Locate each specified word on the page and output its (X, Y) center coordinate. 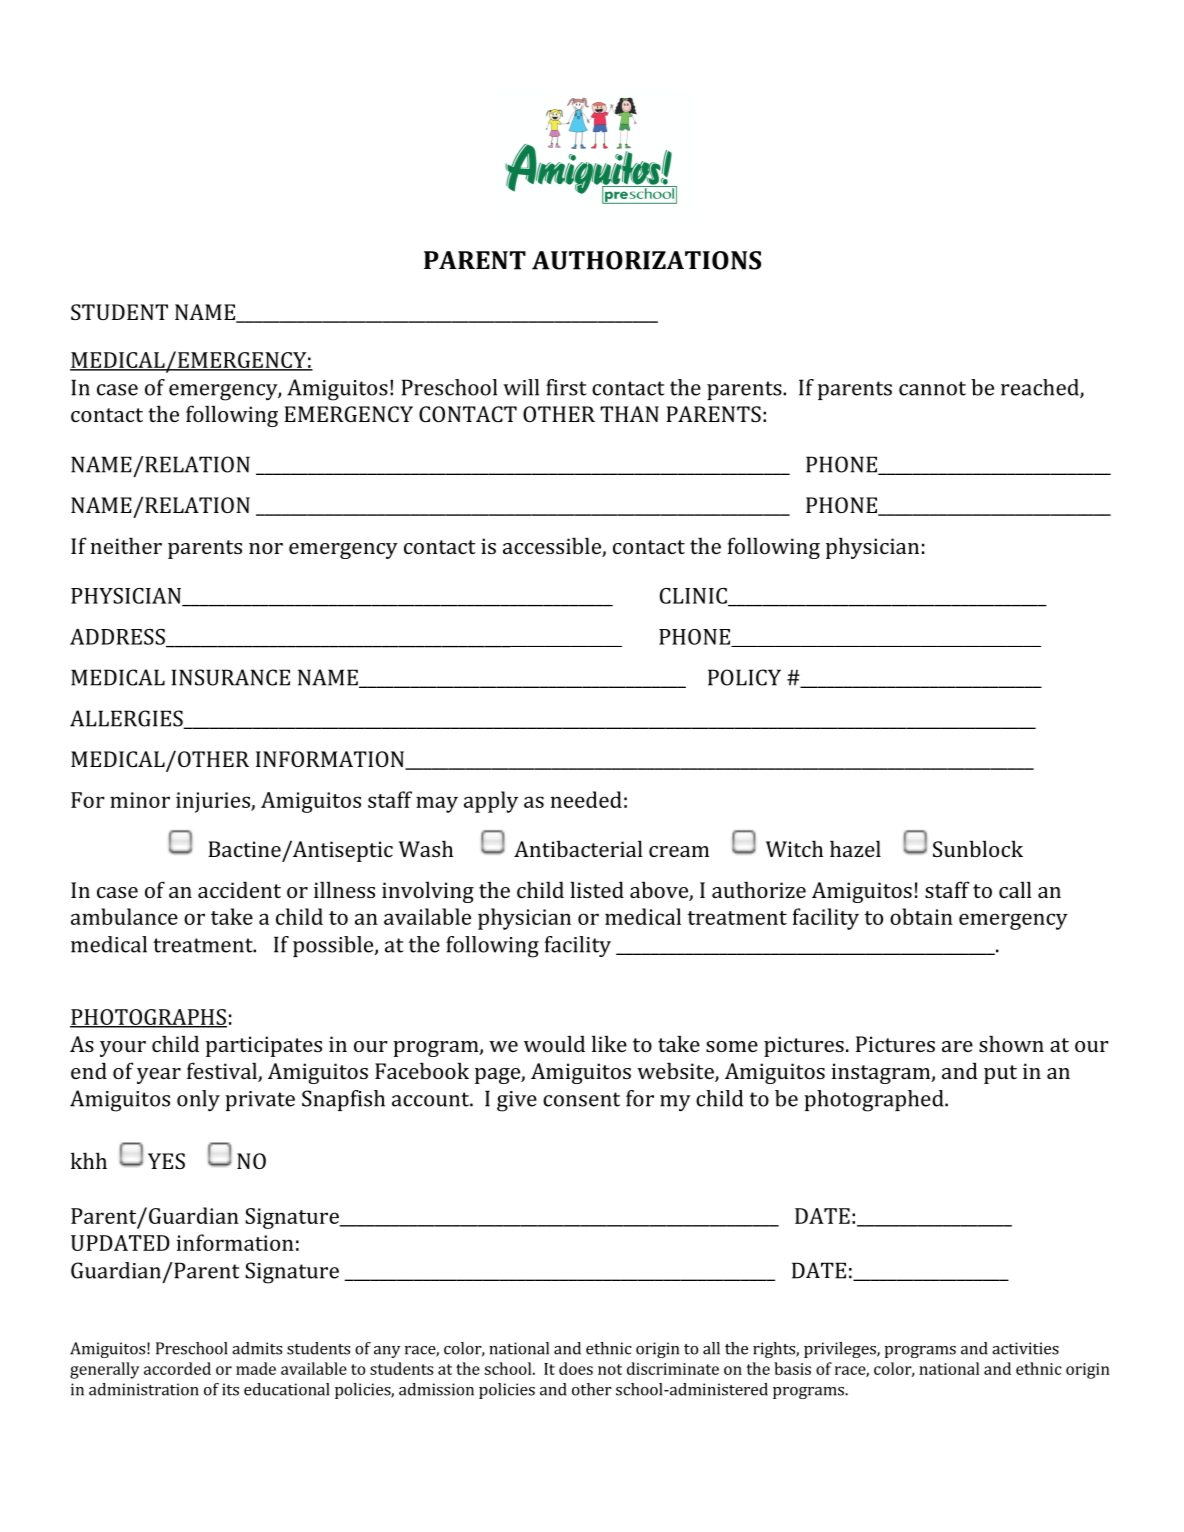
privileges (841, 1350)
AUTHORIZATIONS (646, 260)
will (521, 387)
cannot (932, 388)
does (576, 1368)
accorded (177, 1368)
